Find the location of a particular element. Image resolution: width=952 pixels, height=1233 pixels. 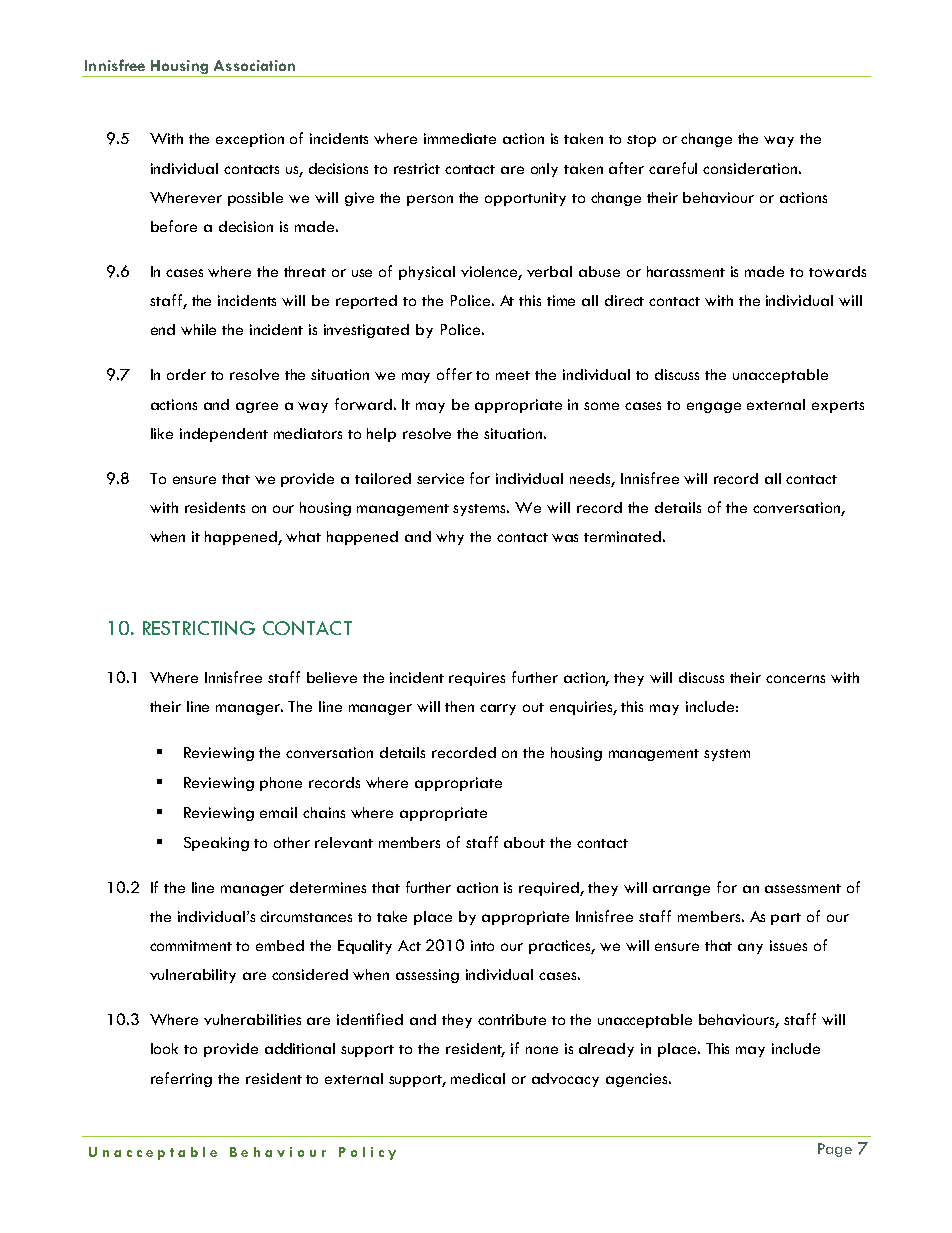

careful is located at coordinates (673, 168).
